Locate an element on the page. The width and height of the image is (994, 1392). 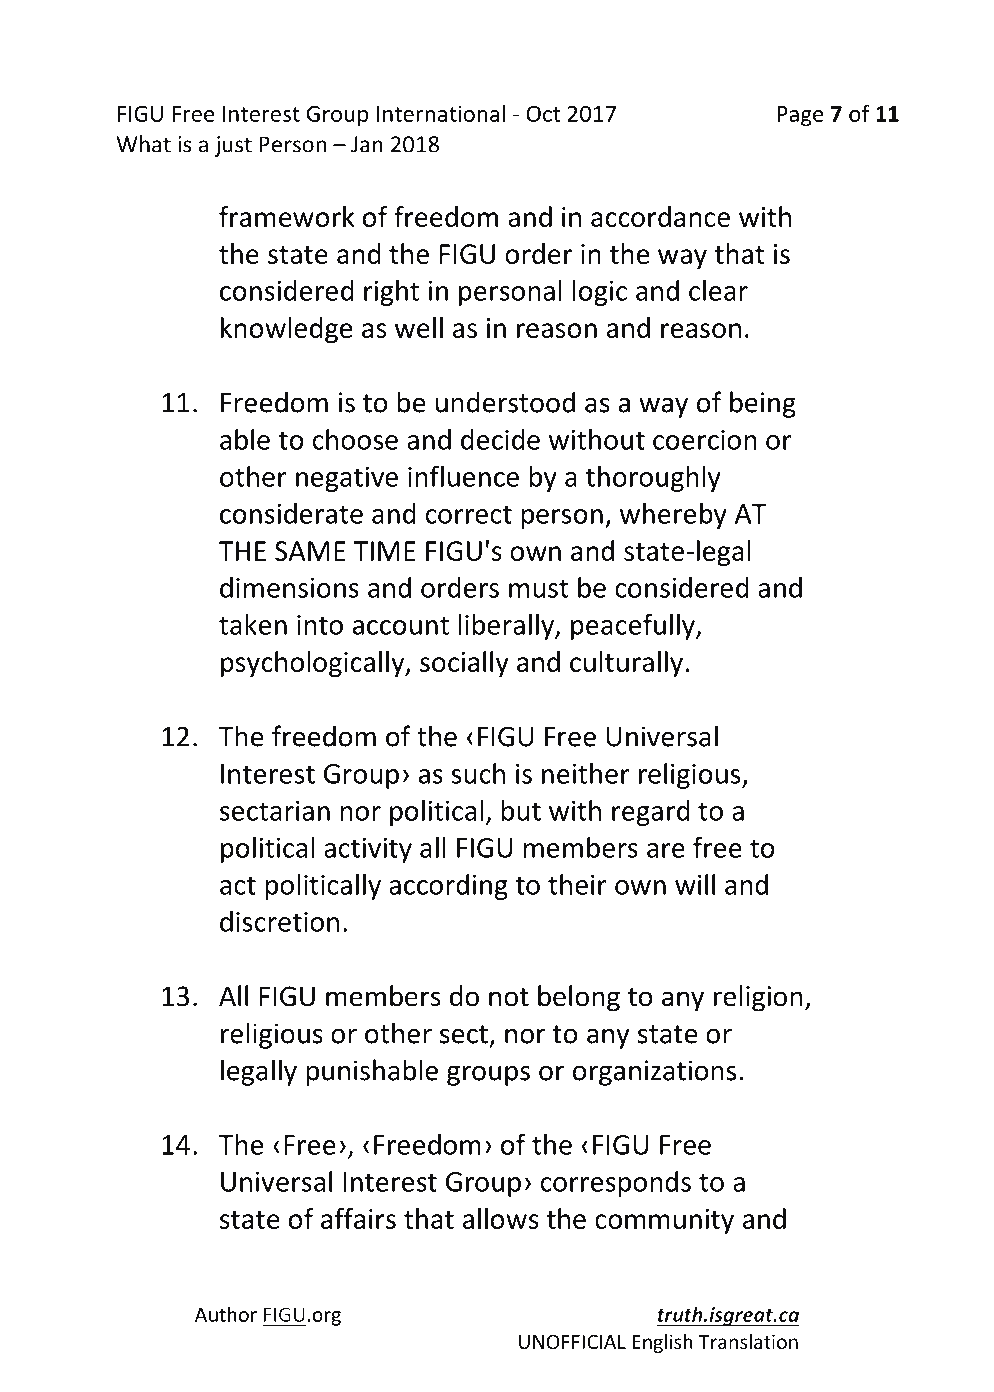
discretion is located at coordinates (279, 921).
